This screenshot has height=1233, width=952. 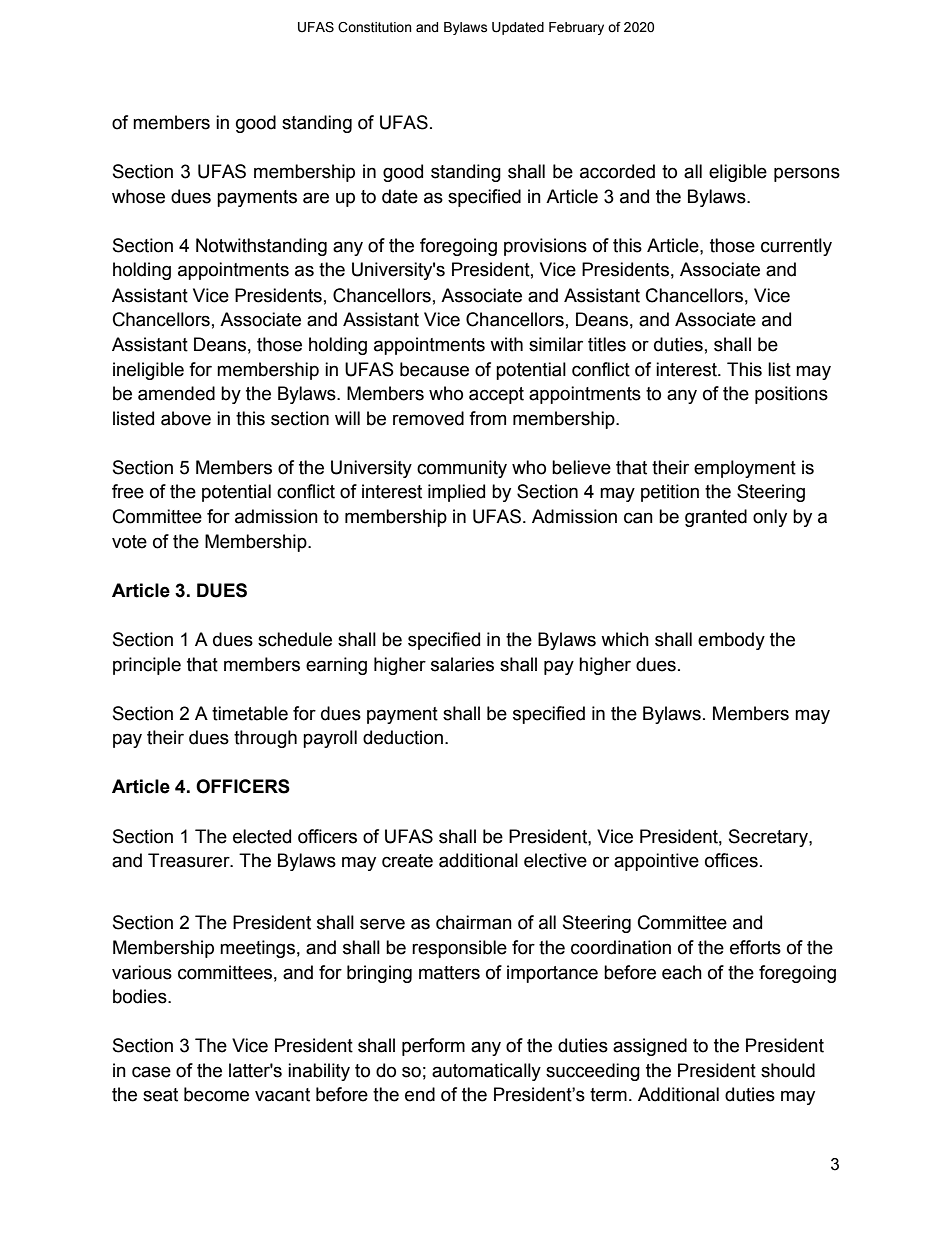 I want to click on persons, so click(x=807, y=174).
